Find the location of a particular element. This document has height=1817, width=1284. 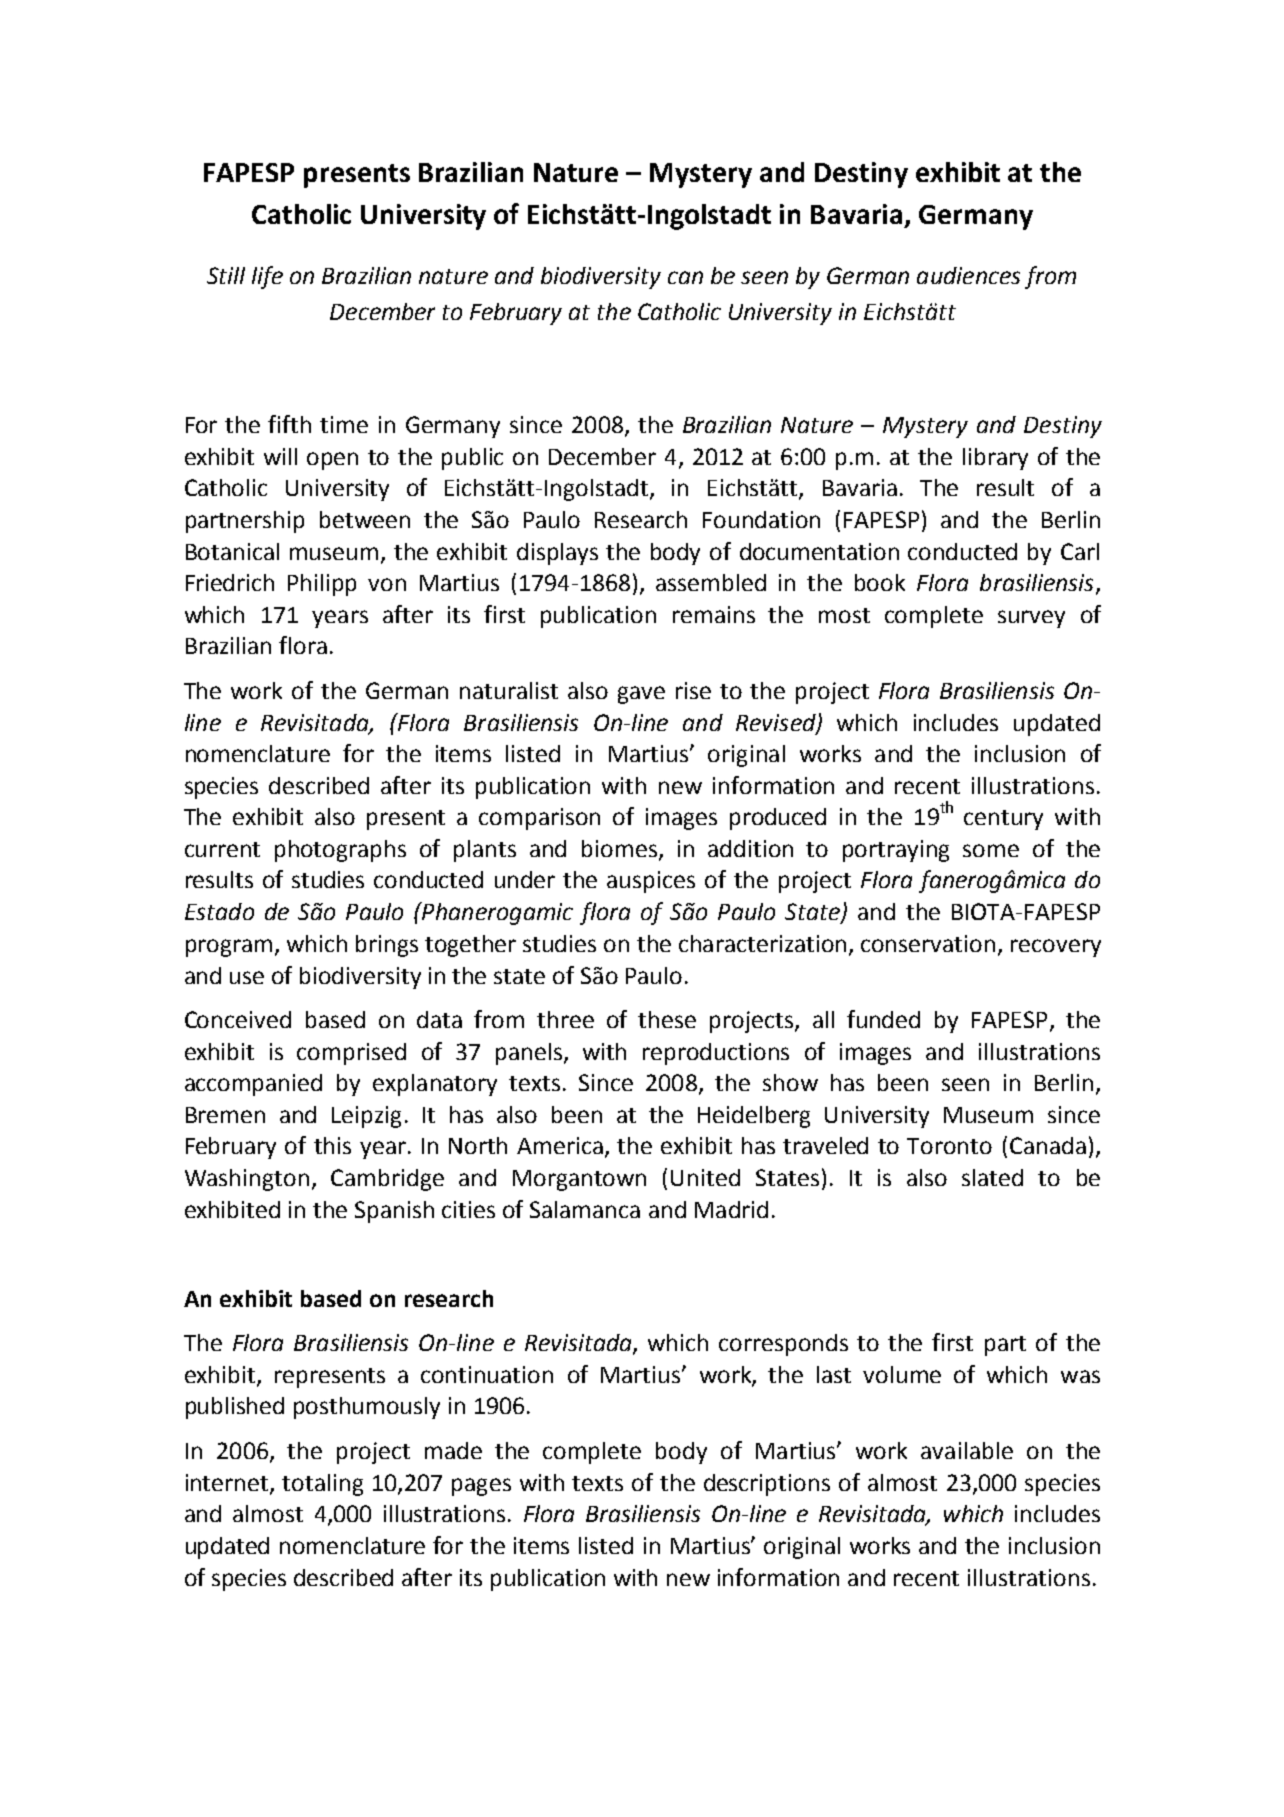

Philipp is located at coordinates (322, 585).
